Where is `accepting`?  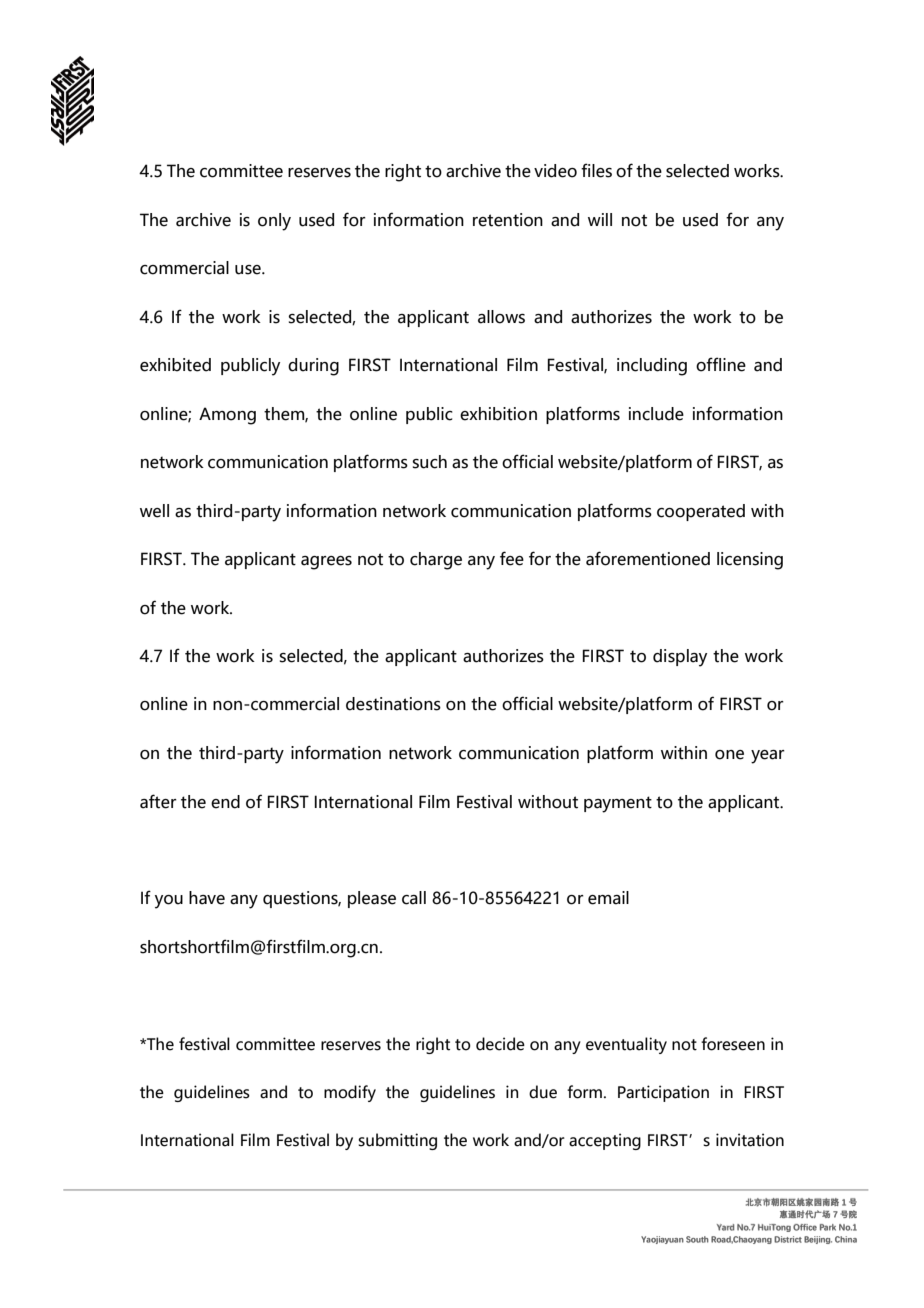 accepting is located at coordinates (605, 1141).
